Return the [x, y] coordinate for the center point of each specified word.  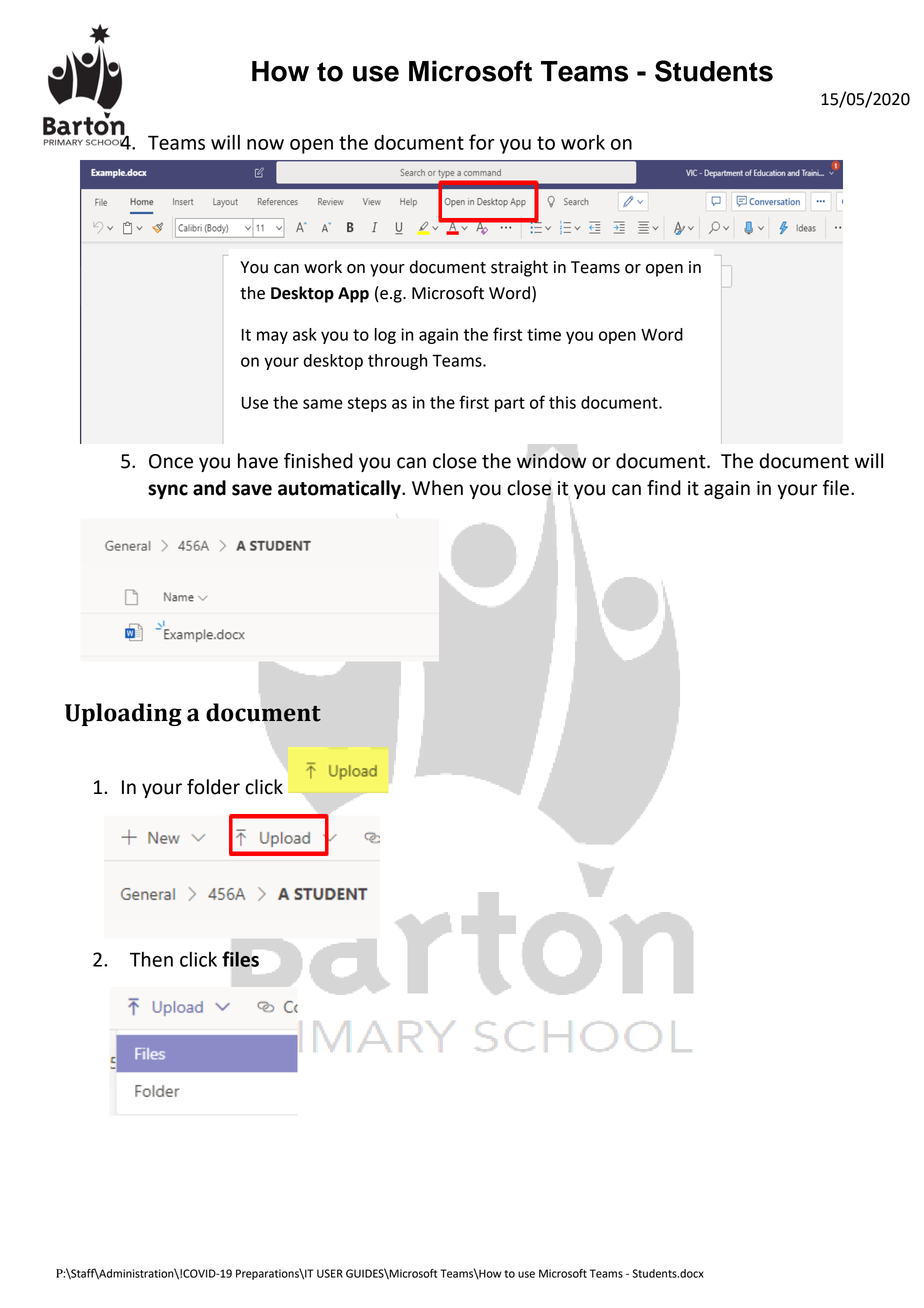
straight [519, 268]
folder [213, 787]
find [664, 488]
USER [330, 1273]
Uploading [123, 714]
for [482, 142]
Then [151, 959]
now [265, 144]
